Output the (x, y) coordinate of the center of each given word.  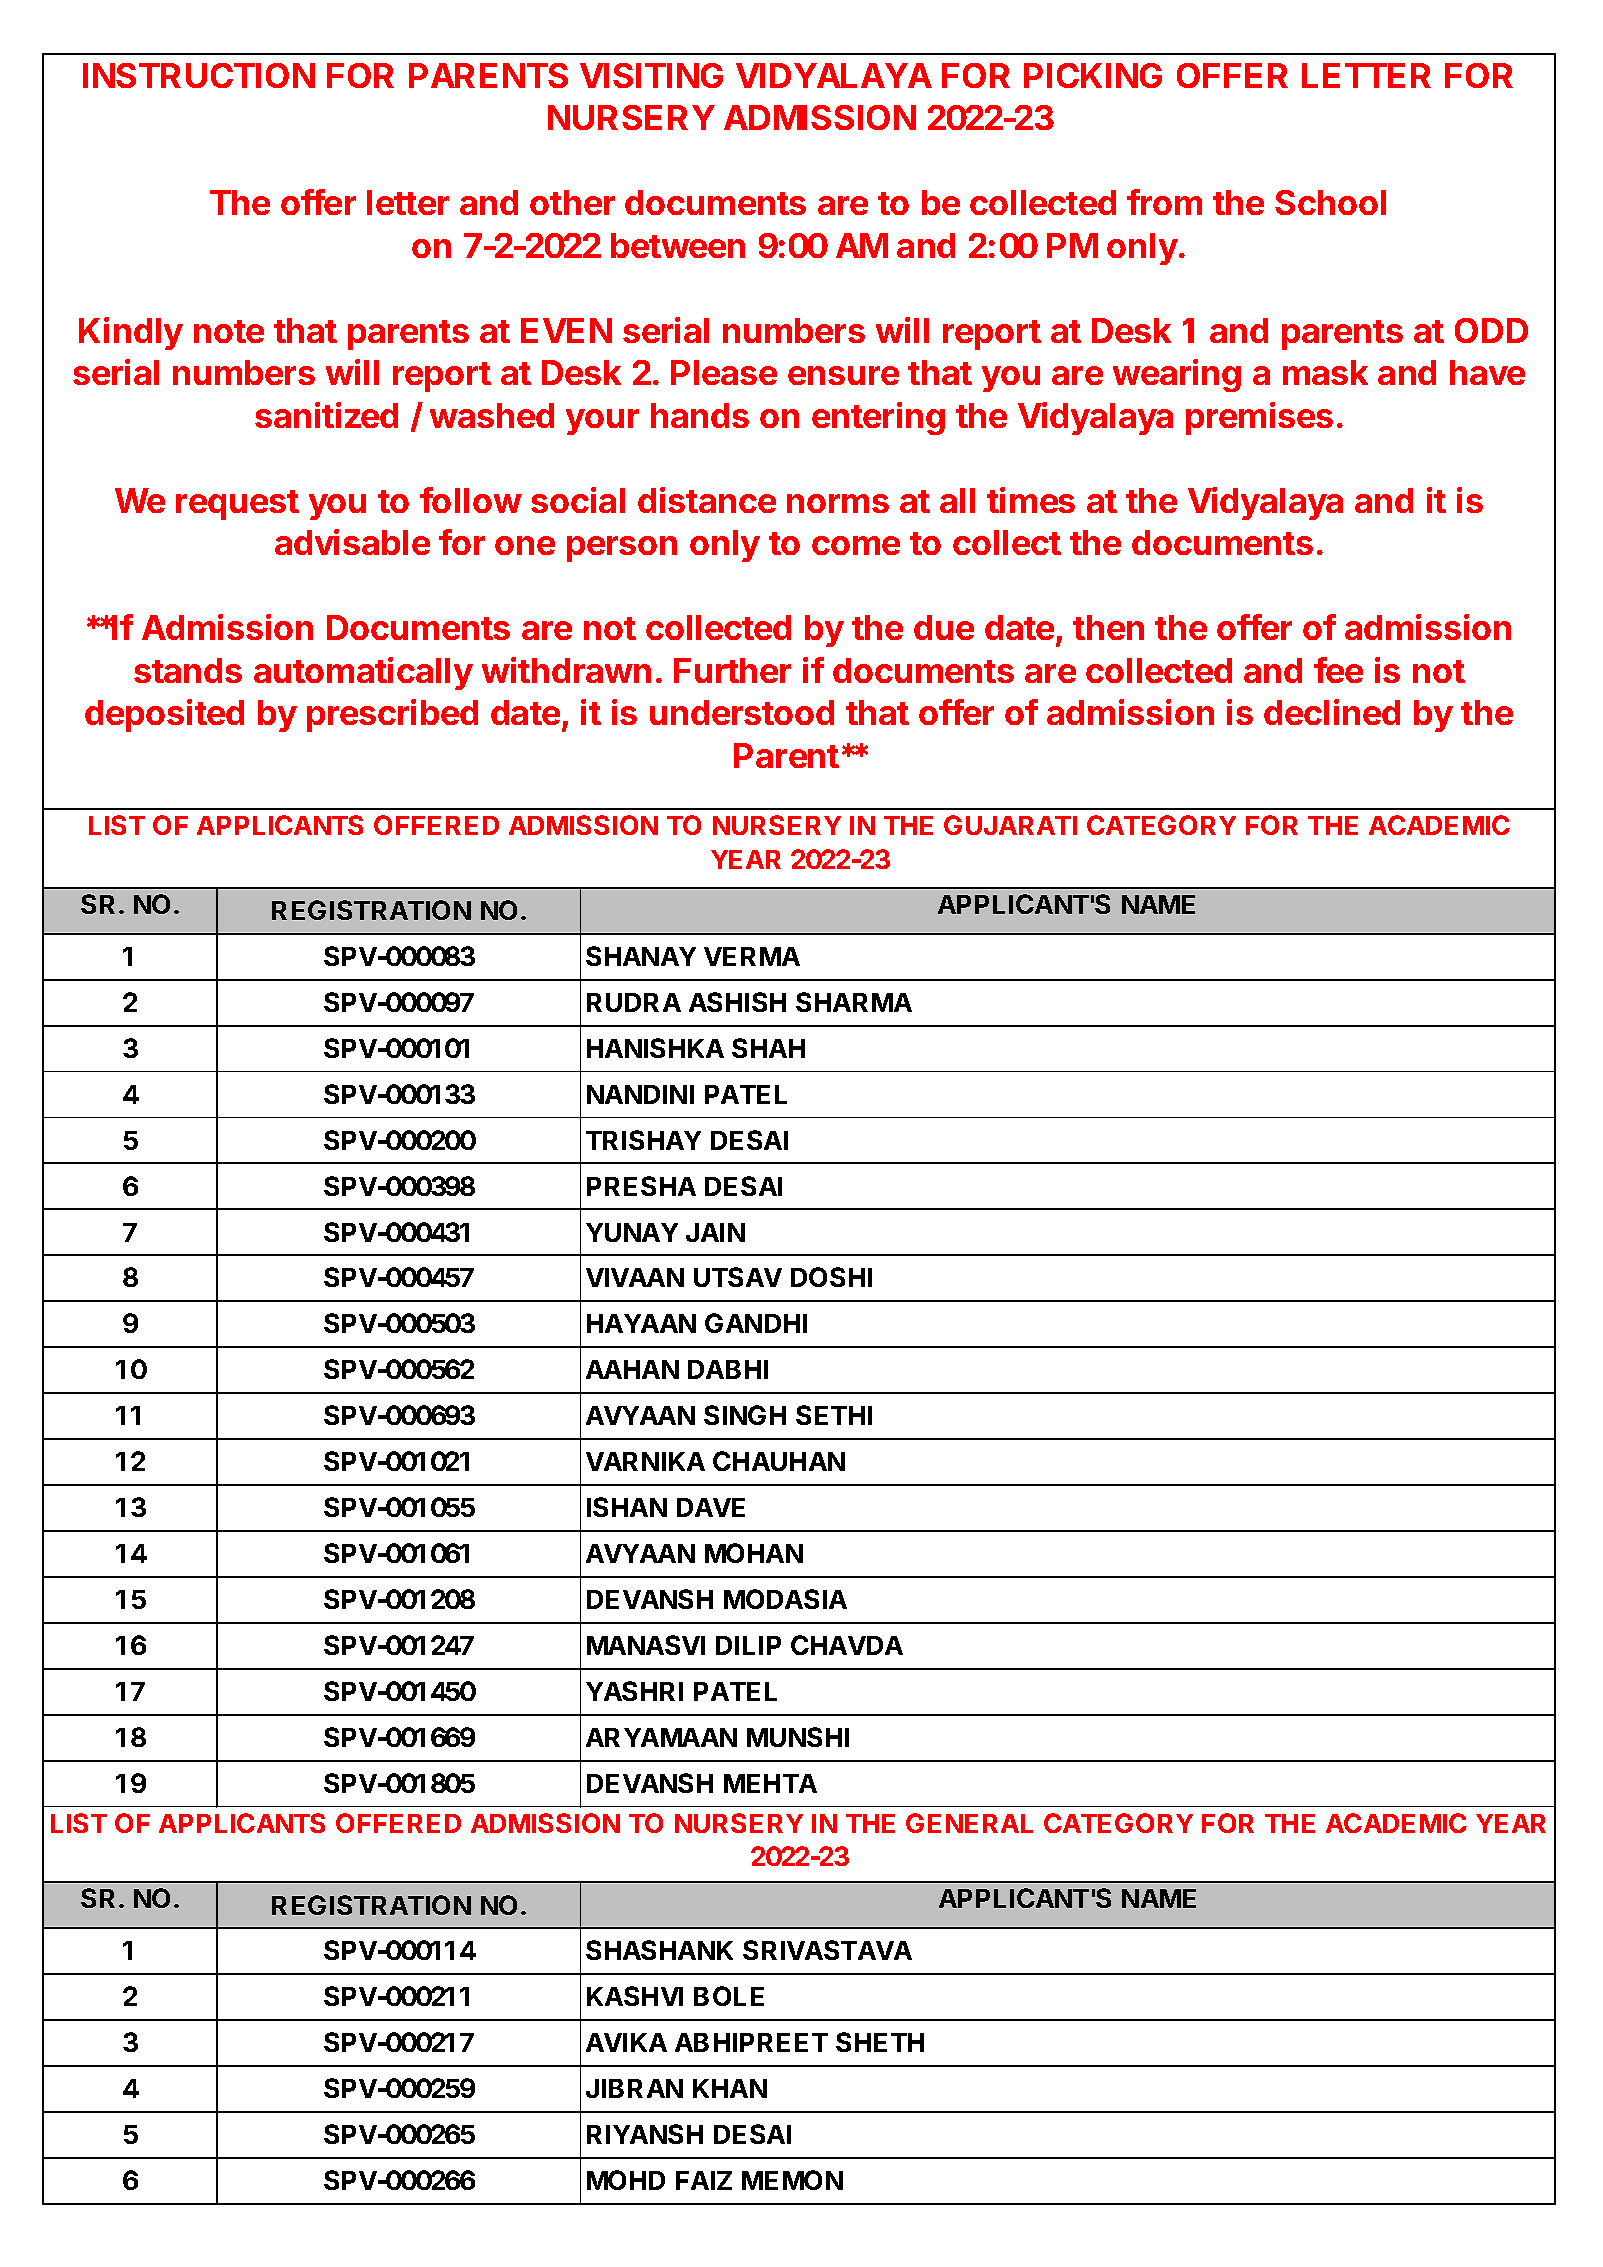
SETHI (834, 1415)
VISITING (651, 75)
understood (742, 712)
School (1330, 202)
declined (1332, 712)
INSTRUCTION (199, 75)
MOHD (626, 2180)
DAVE (711, 1507)
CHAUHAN (779, 1461)
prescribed (392, 715)
